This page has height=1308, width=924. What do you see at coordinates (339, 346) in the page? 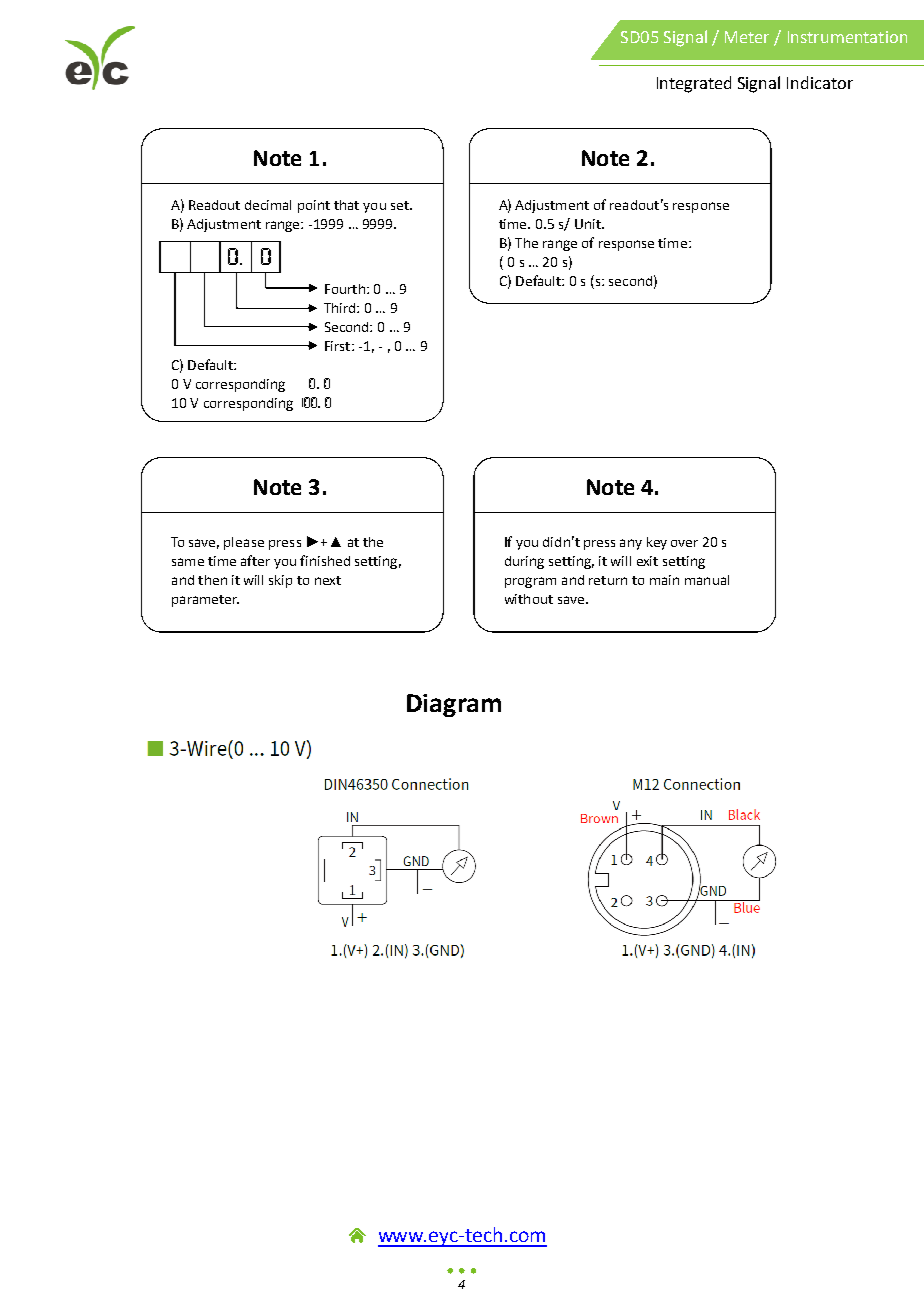
I see `First` at bounding box center [339, 346].
